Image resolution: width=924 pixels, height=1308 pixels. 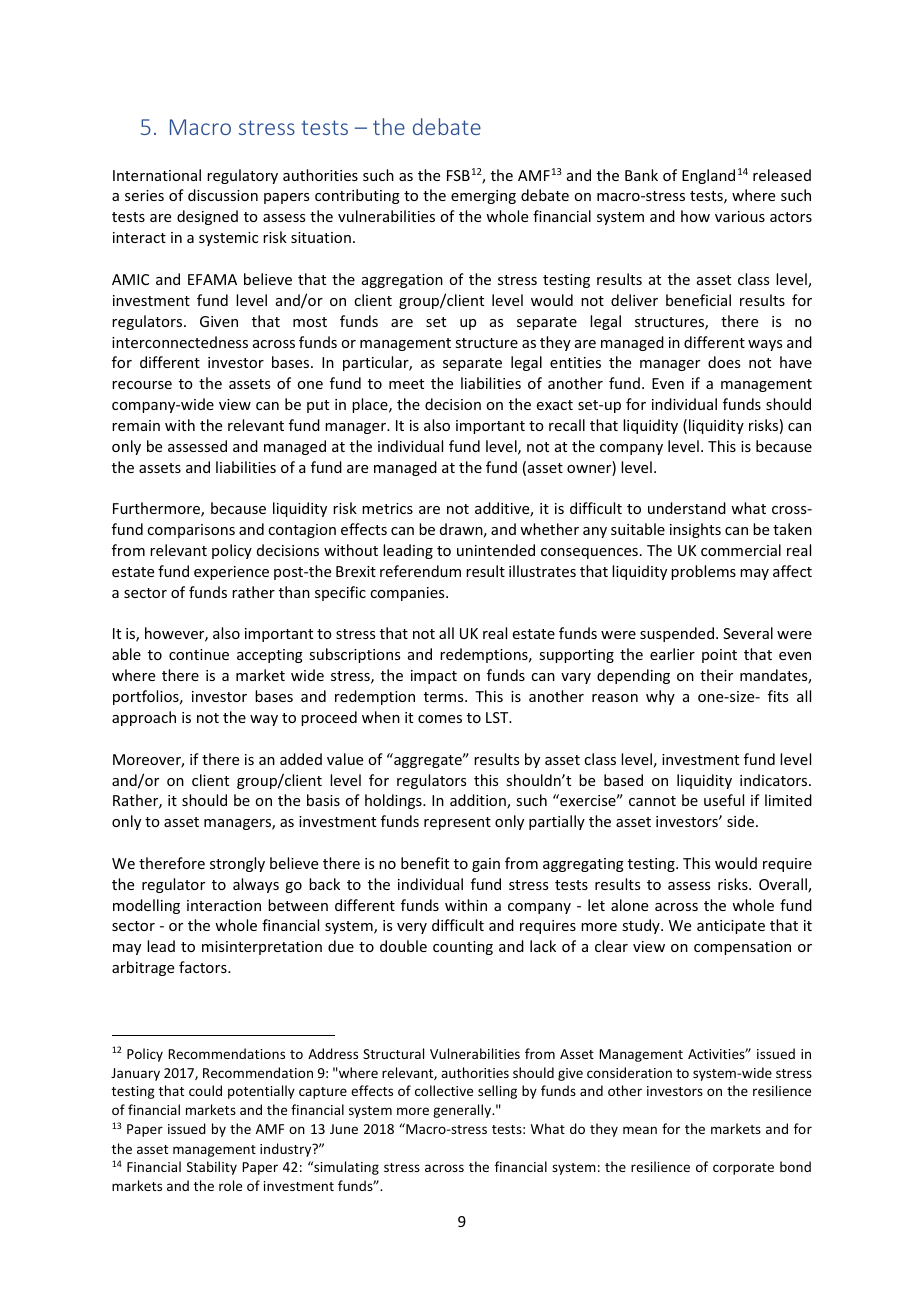 What do you see at coordinates (457, 823) in the screenshot?
I see `represent` at bounding box center [457, 823].
